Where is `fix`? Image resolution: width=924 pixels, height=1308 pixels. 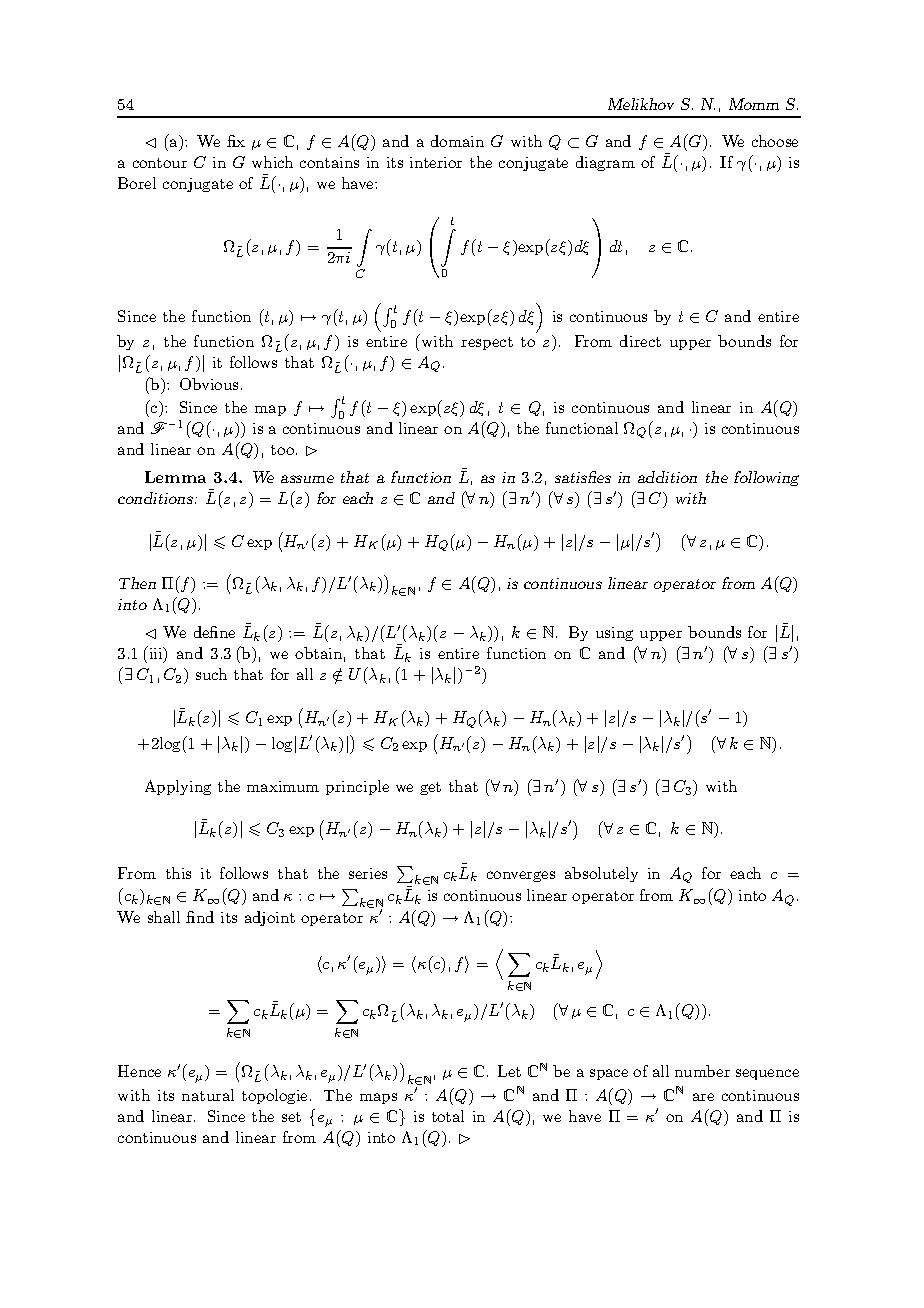
fix is located at coordinates (236, 141).
